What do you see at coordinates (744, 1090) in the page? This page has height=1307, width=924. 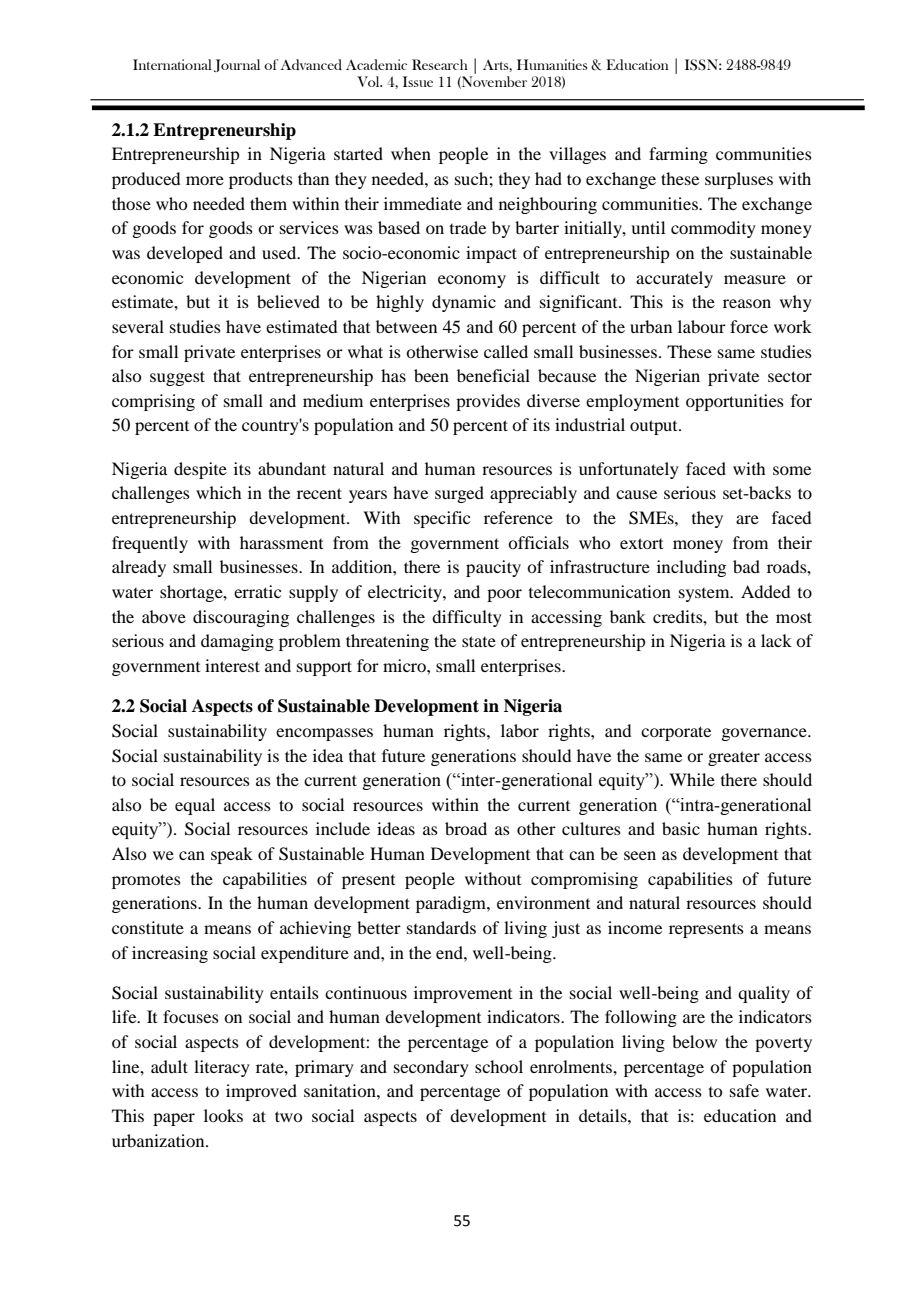 I see `safe` at bounding box center [744, 1090].
